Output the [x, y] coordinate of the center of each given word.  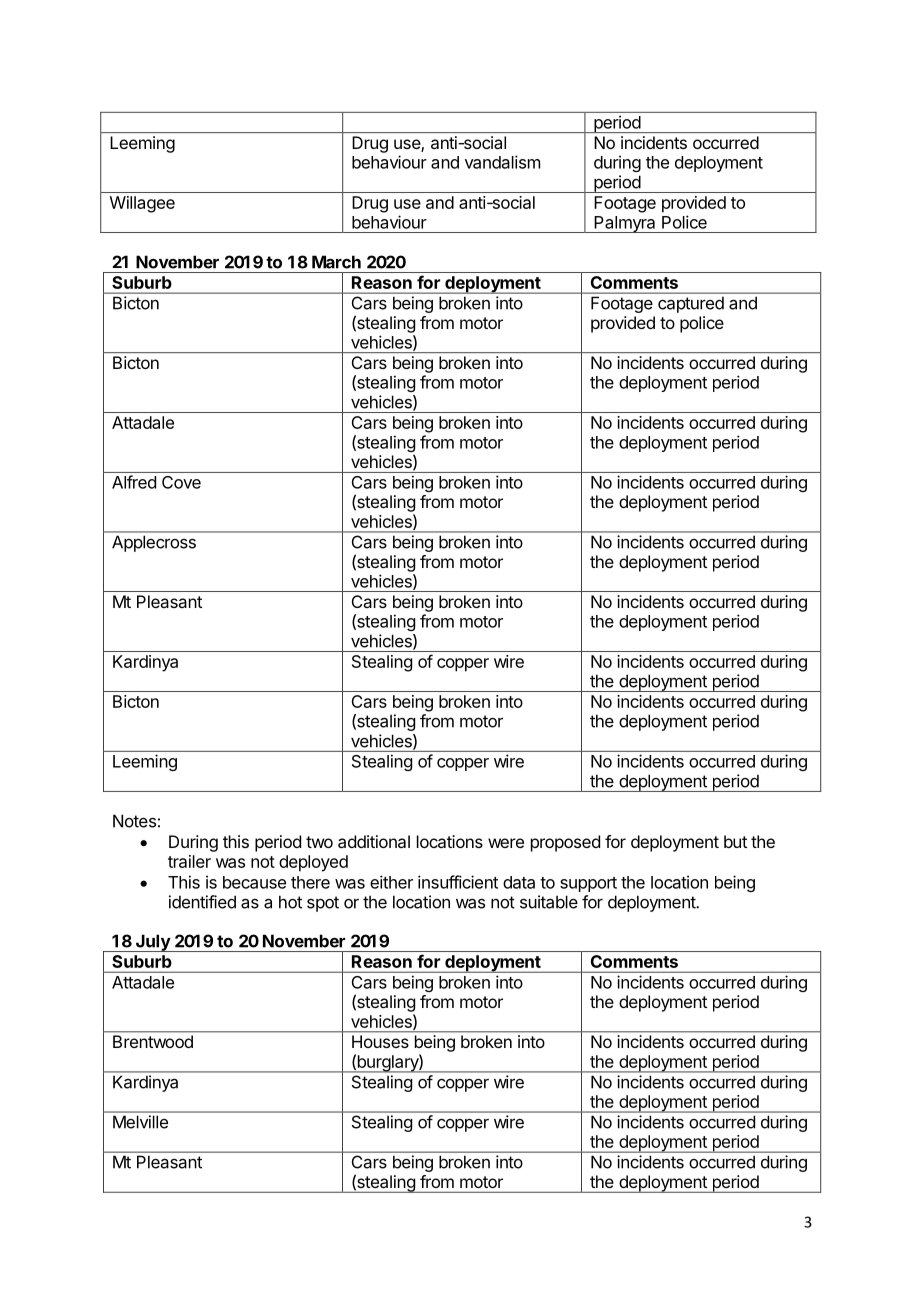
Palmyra [625, 224]
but [735, 841]
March [336, 262]
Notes [134, 821]
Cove [181, 482]
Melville [140, 1122]
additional [374, 841]
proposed [565, 843]
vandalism [502, 162]
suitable [549, 902]
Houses [380, 1041]
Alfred [134, 482]
